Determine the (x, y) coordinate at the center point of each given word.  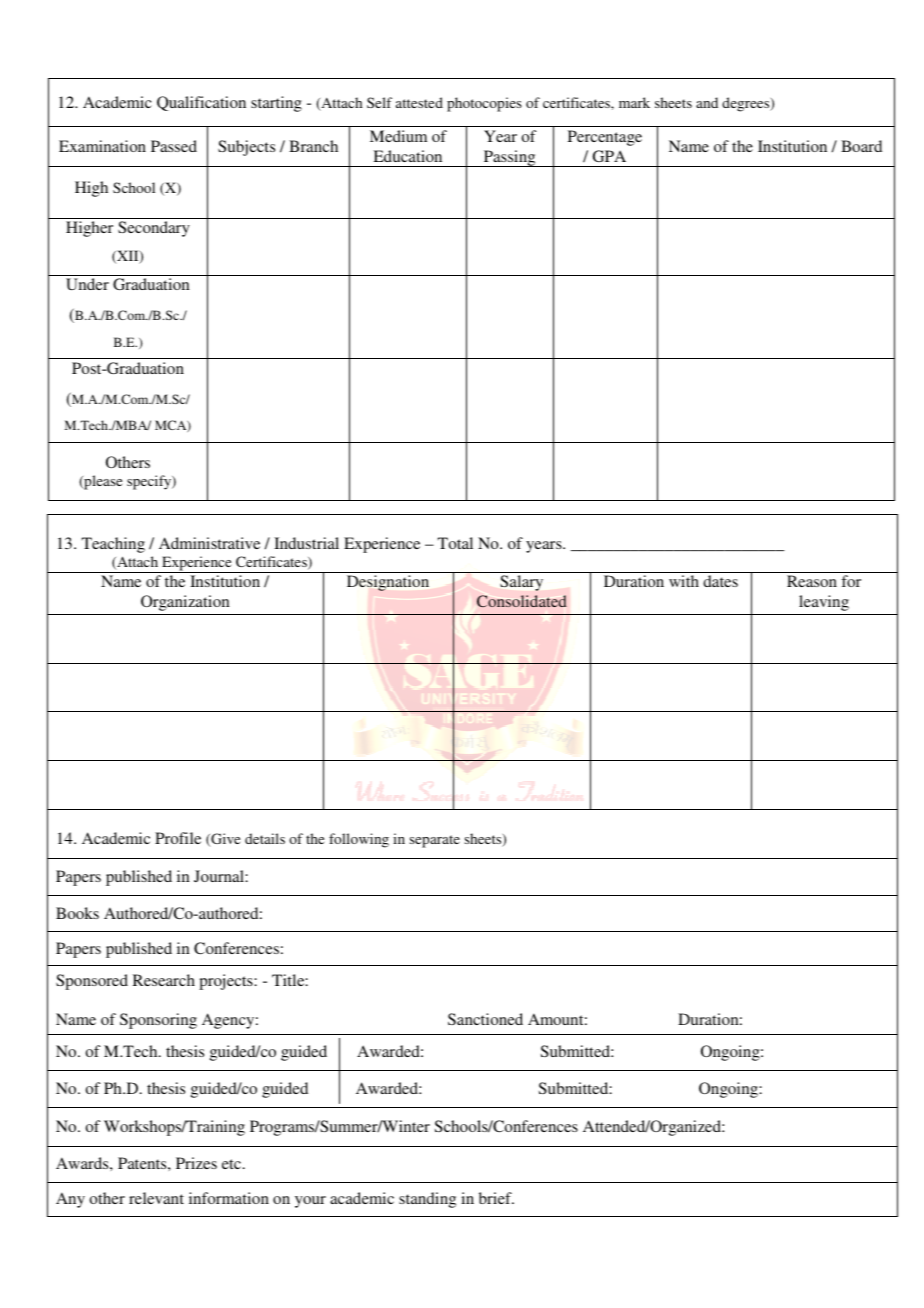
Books (77, 913)
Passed (174, 146)
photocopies (484, 104)
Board (861, 146)
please (102, 482)
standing (427, 1200)
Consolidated (522, 601)
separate (435, 841)
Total (455, 543)
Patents (143, 1163)
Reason (812, 581)
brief (496, 1198)
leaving (824, 603)
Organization (185, 603)
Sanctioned (485, 1019)
